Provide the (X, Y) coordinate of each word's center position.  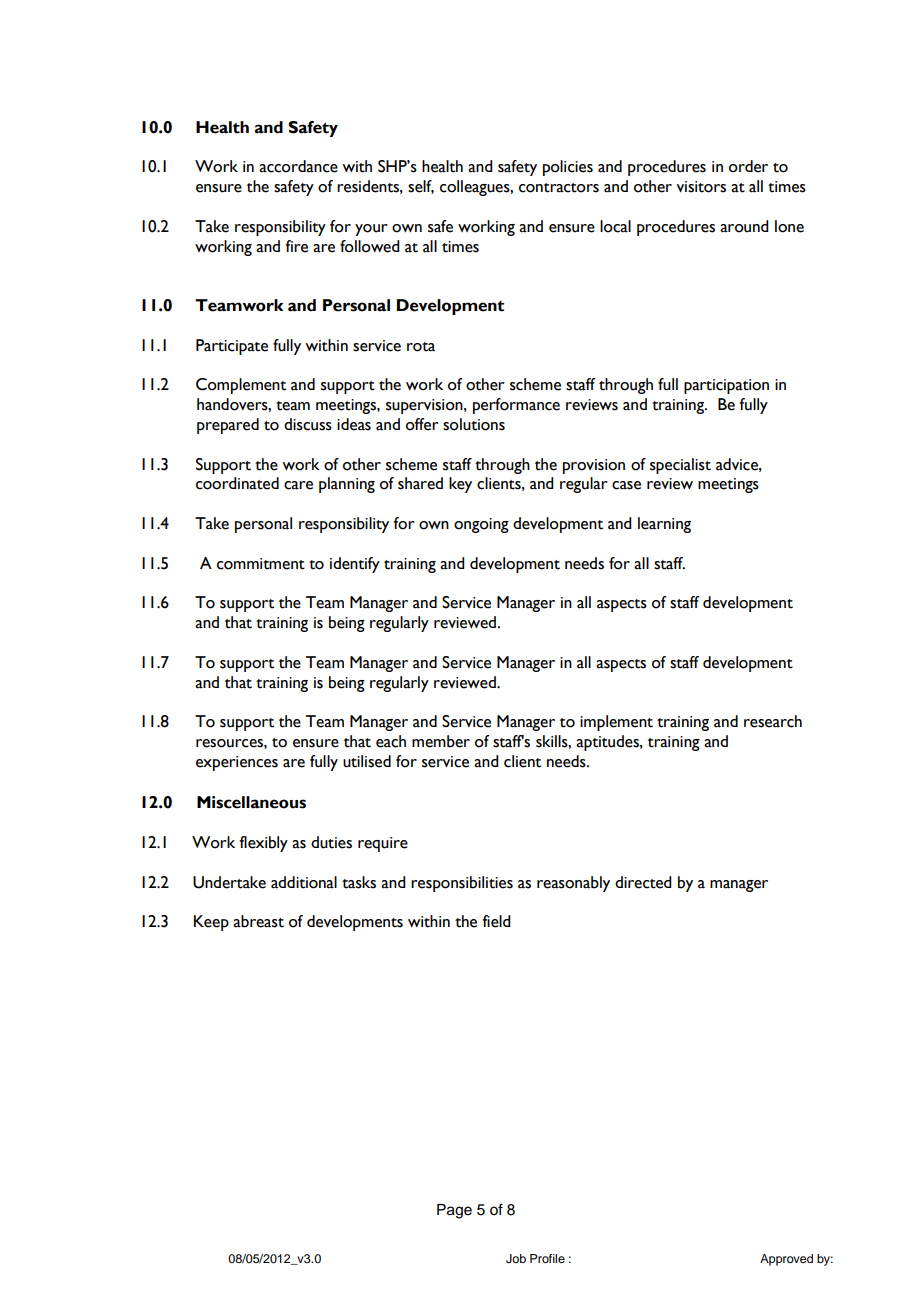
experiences (237, 763)
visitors (701, 187)
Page (454, 1211)
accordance (298, 166)
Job (516, 1259)
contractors (559, 188)
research (773, 721)
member (441, 741)
